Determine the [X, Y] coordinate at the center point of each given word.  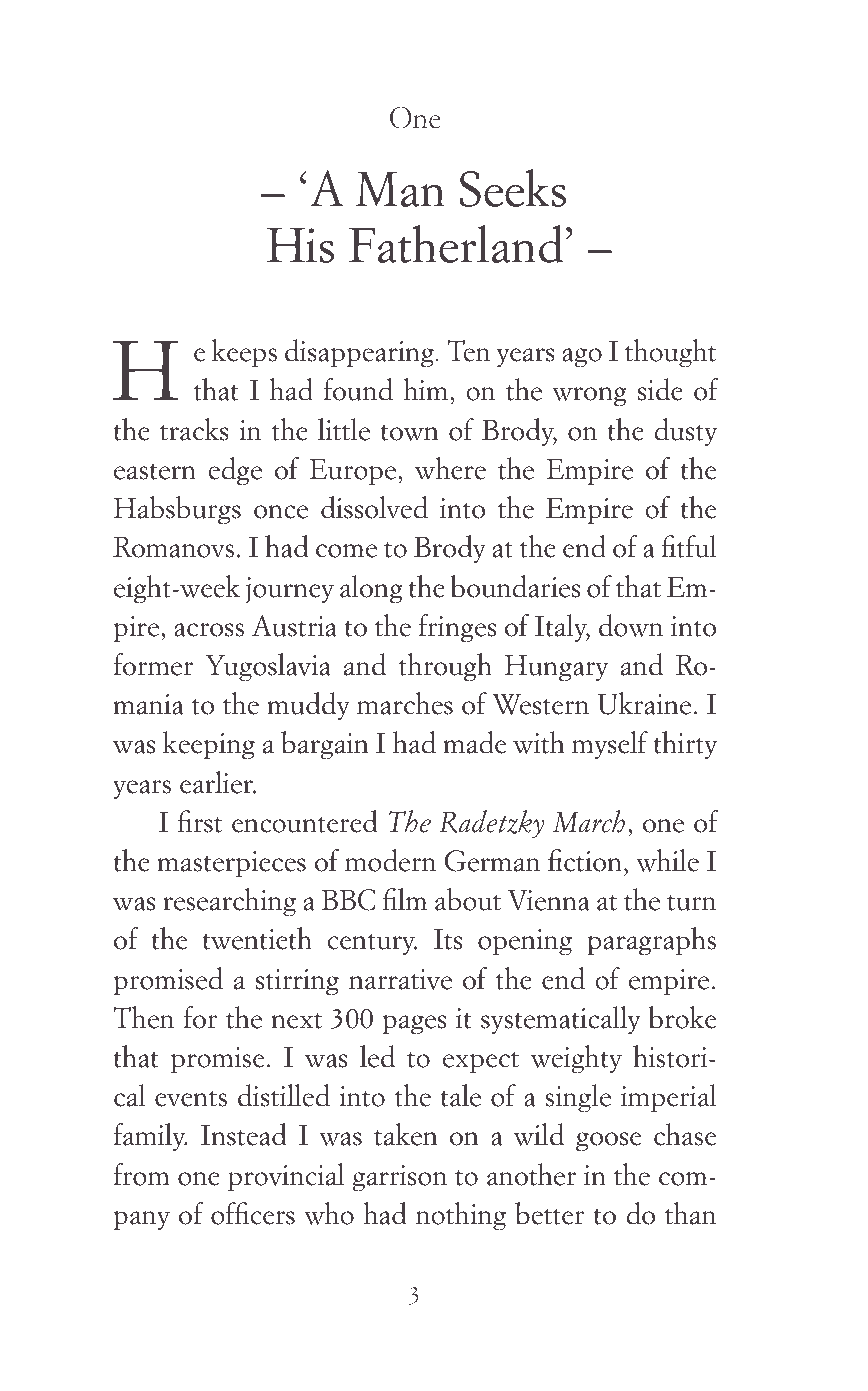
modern [390, 860]
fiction [585, 860]
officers [253, 1213]
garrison [399, 1178]
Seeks [513, 188]
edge [235, 471]
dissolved [374, 507]
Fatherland [456, 244]
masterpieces [231, 864]
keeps [244, 353]
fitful [689, 546]
